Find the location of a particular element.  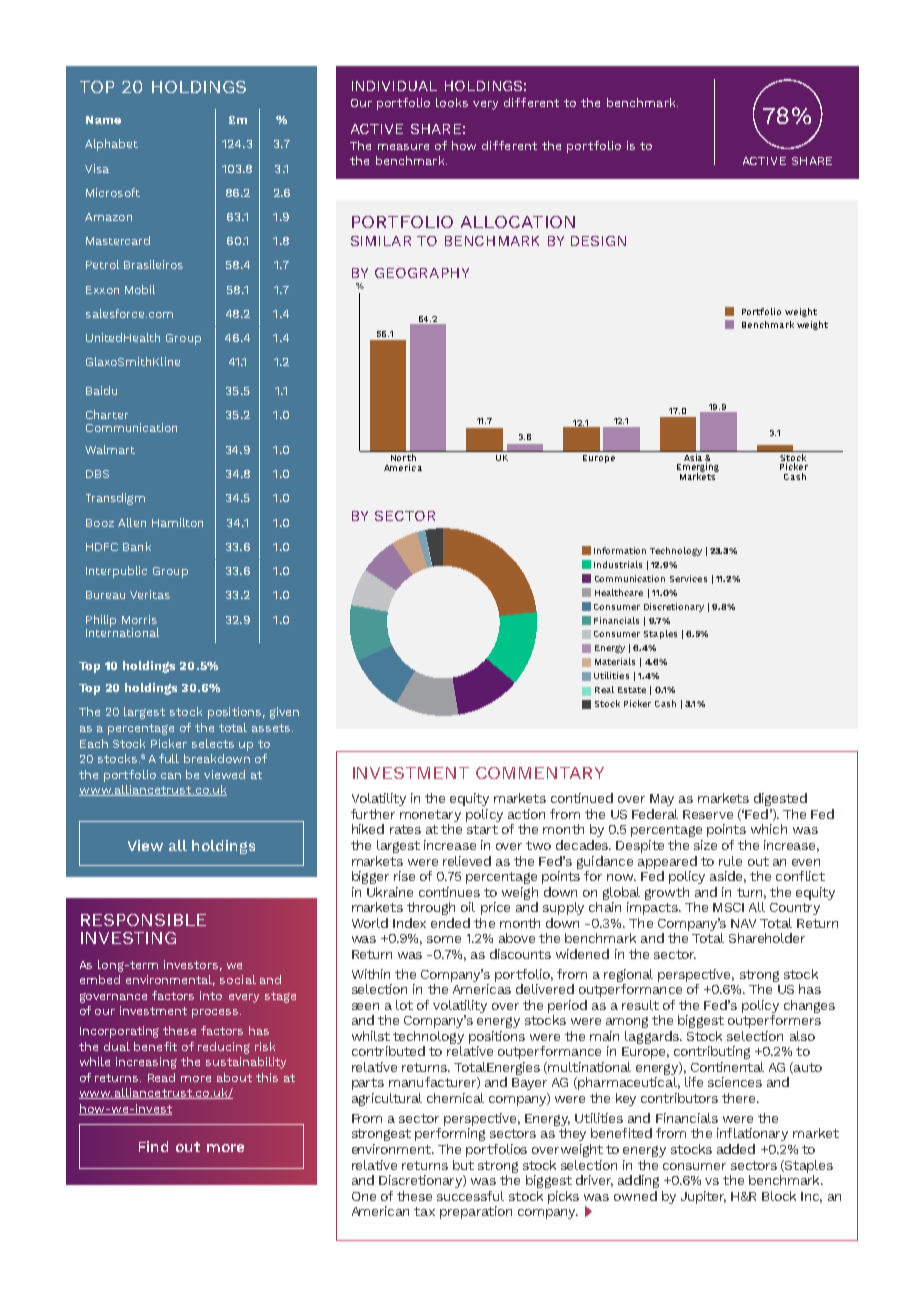

DESIGN is located at coordinates (598, 241).
